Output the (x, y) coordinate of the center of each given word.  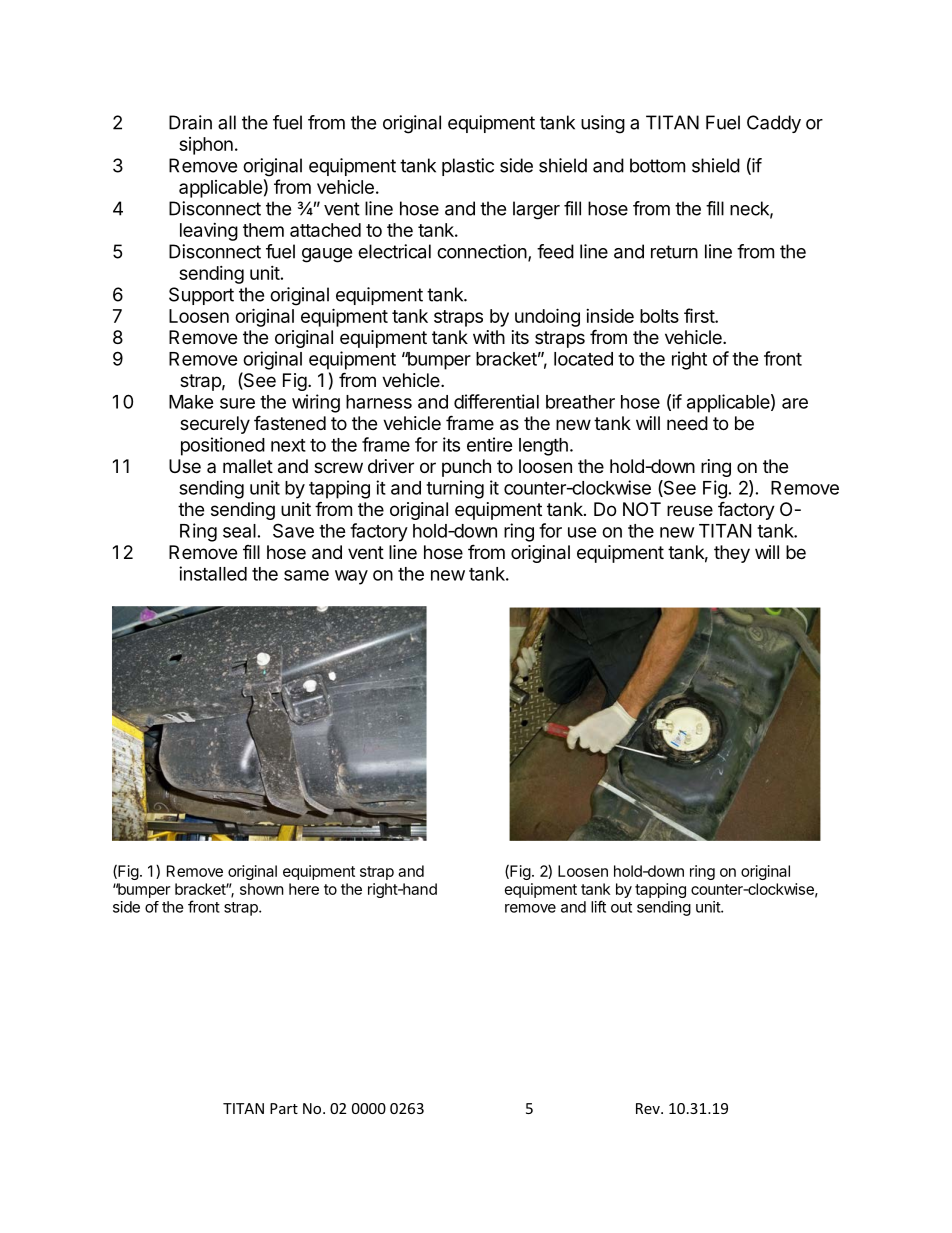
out (621, 907)
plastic (468, 167)
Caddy (774, 124)
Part (284, 1108)
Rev (649, 1108)
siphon (206, 146)
